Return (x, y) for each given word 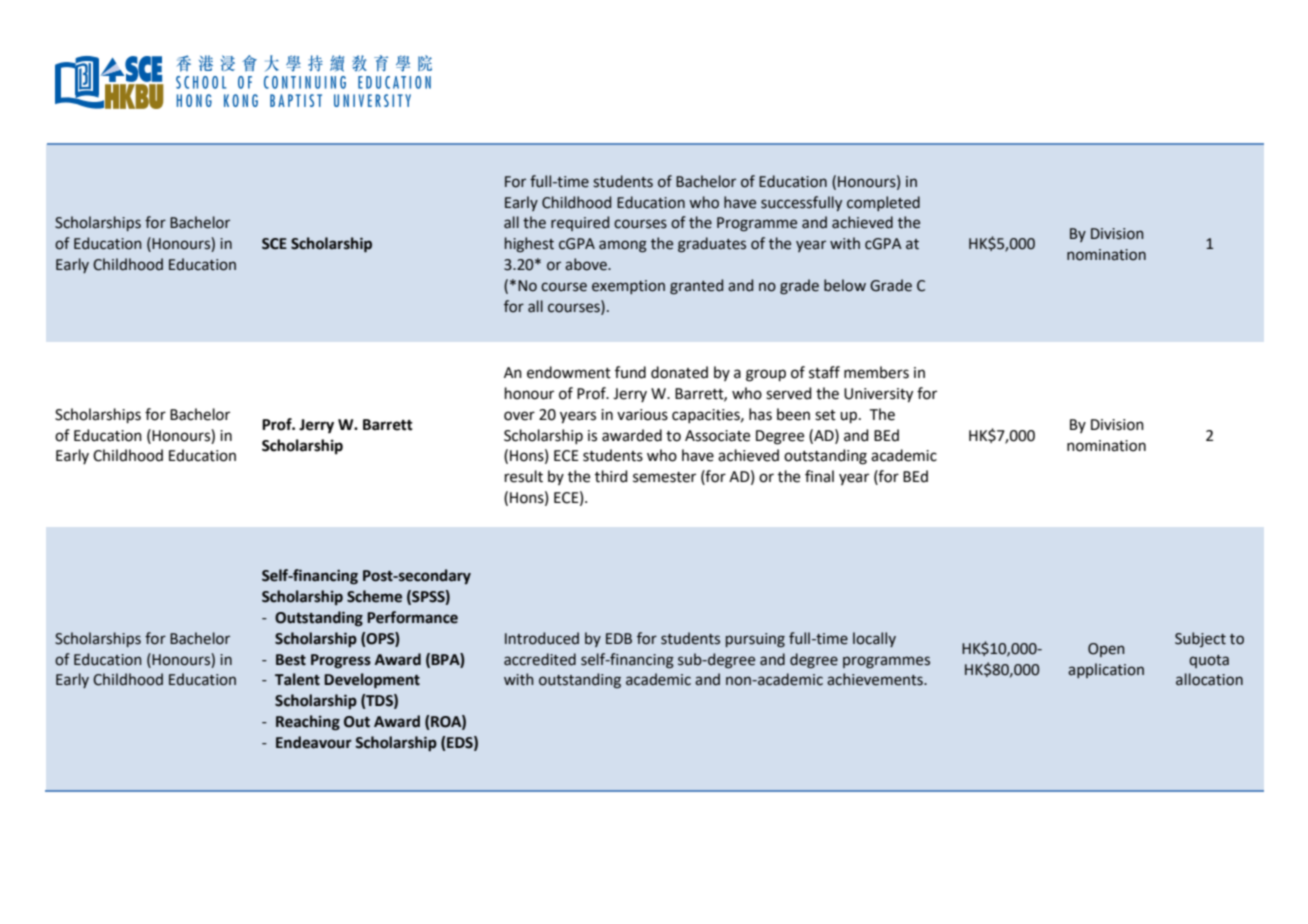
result (524, 476)
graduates (712, 245)
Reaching (308, 723)
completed (883, 203)
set (825, 415)
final (819, 476)
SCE (274, 244)
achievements (876, 679)
